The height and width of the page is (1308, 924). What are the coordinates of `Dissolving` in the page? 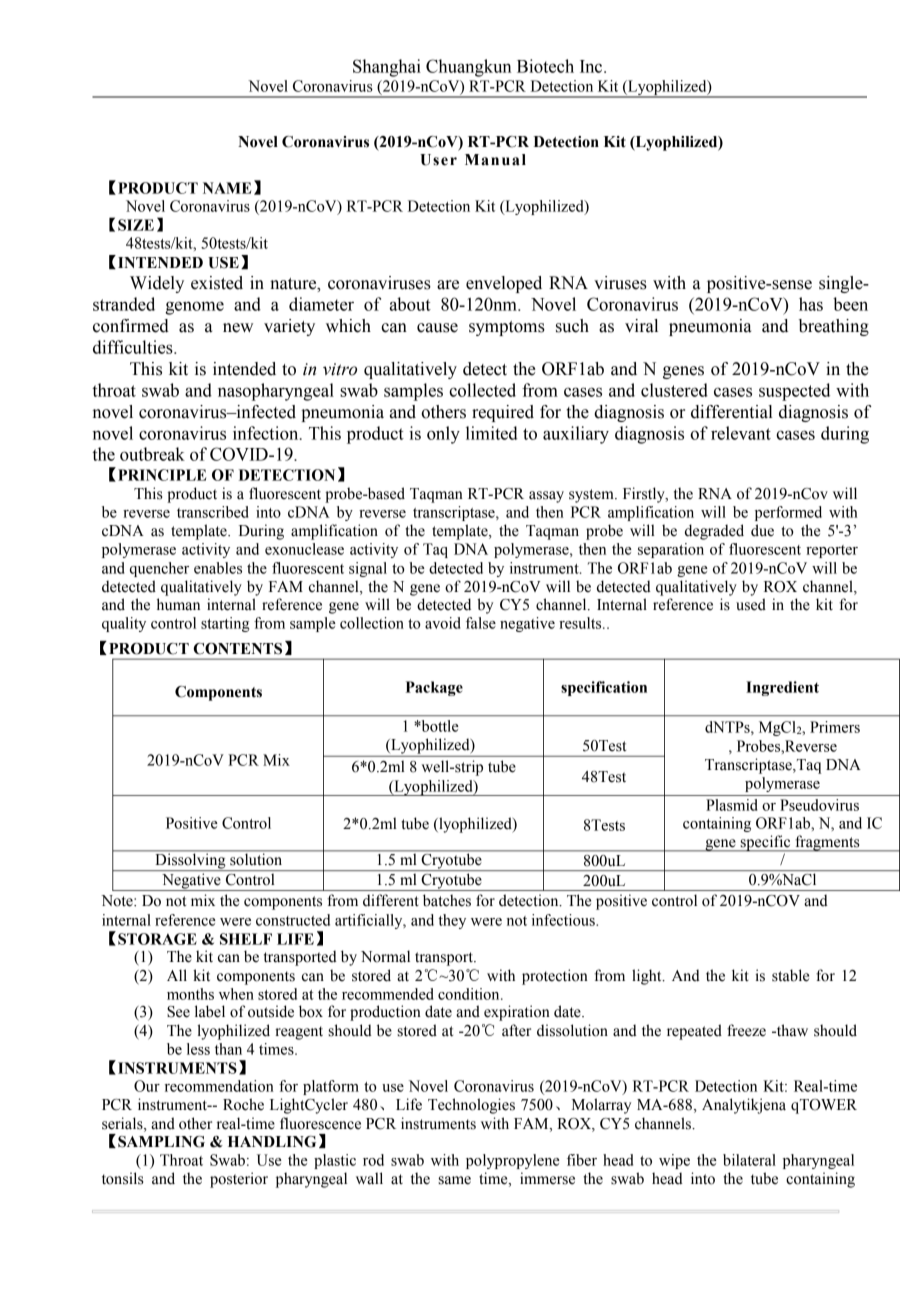 It's located at (190, 862).
